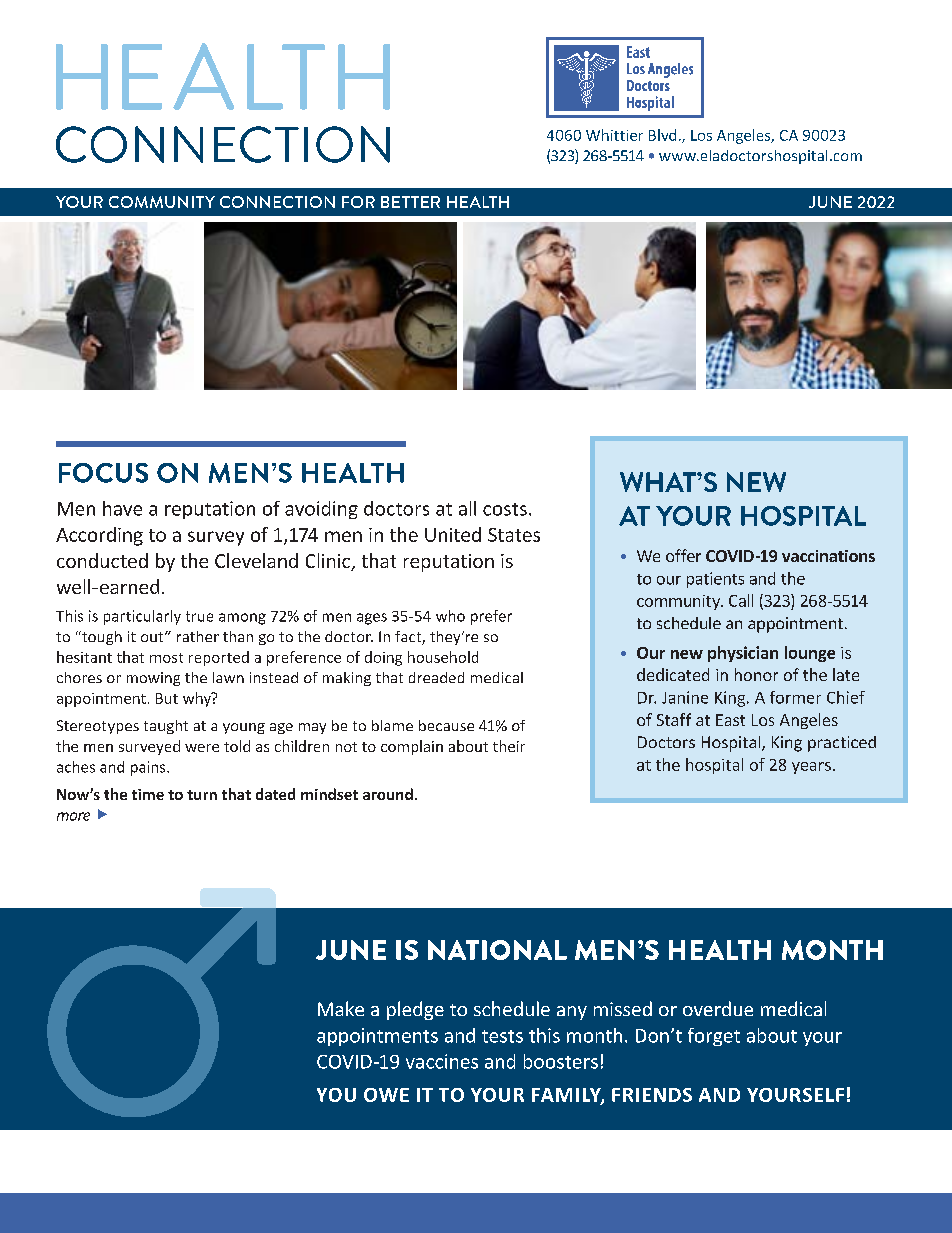  I want to click on BETTER, so click(410, 202).
